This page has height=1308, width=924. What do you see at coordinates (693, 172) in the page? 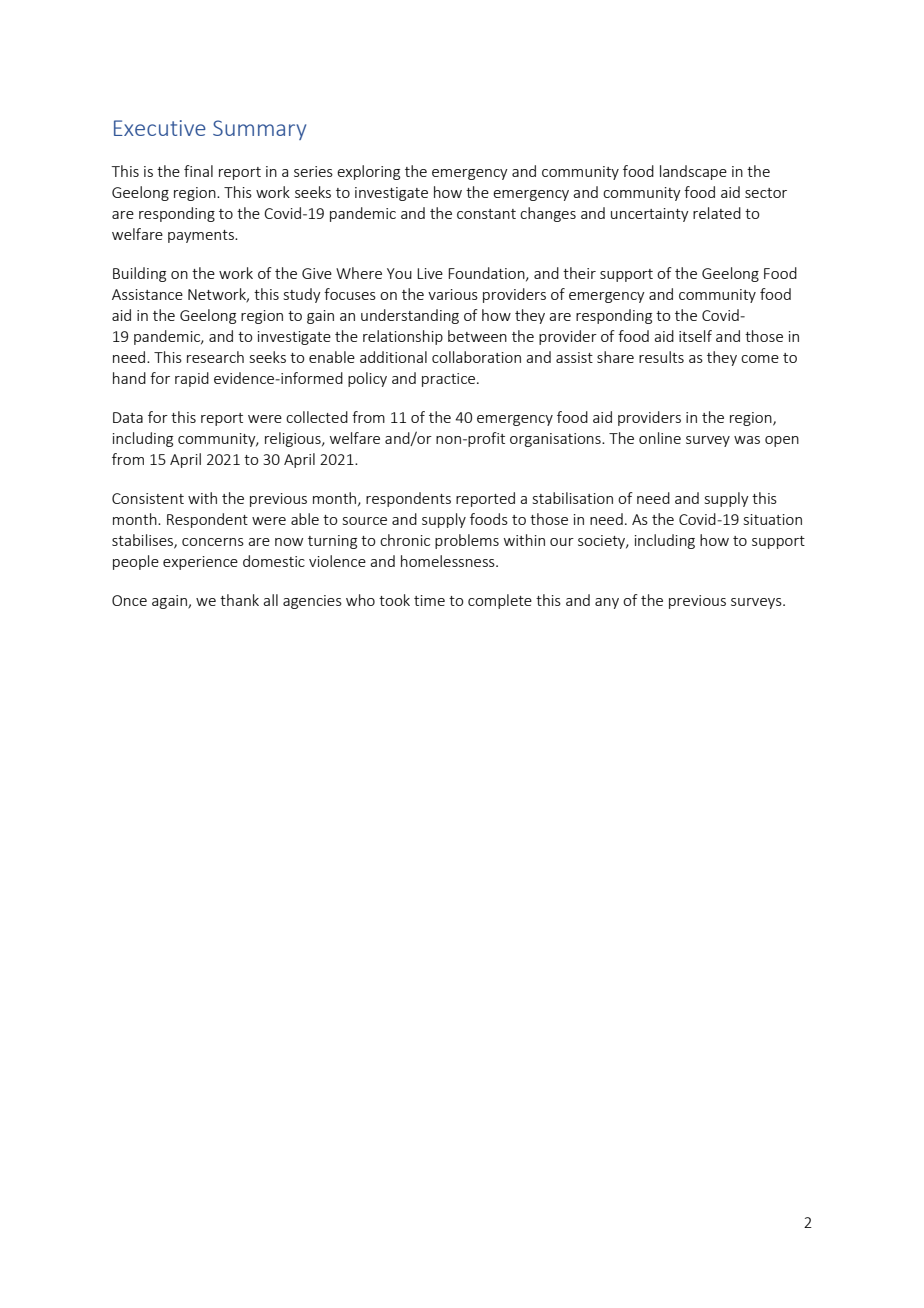
I see `landscape` at bounding box center [693, 172].
